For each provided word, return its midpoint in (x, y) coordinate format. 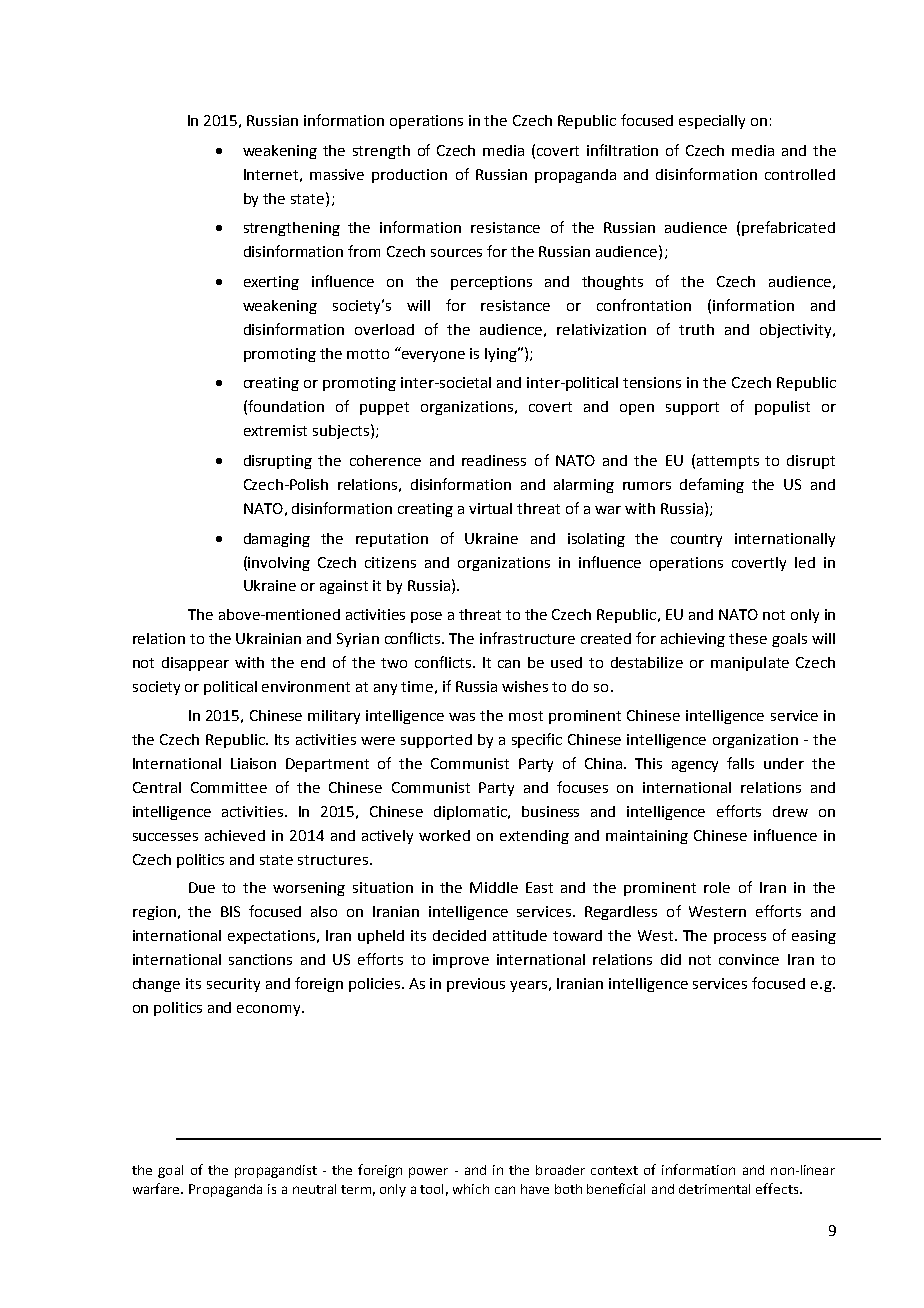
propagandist (276, 1171)
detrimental (714, 1189)
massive (337, 174)
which (471, 1189)
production (409, 176)
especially (712, 122)
